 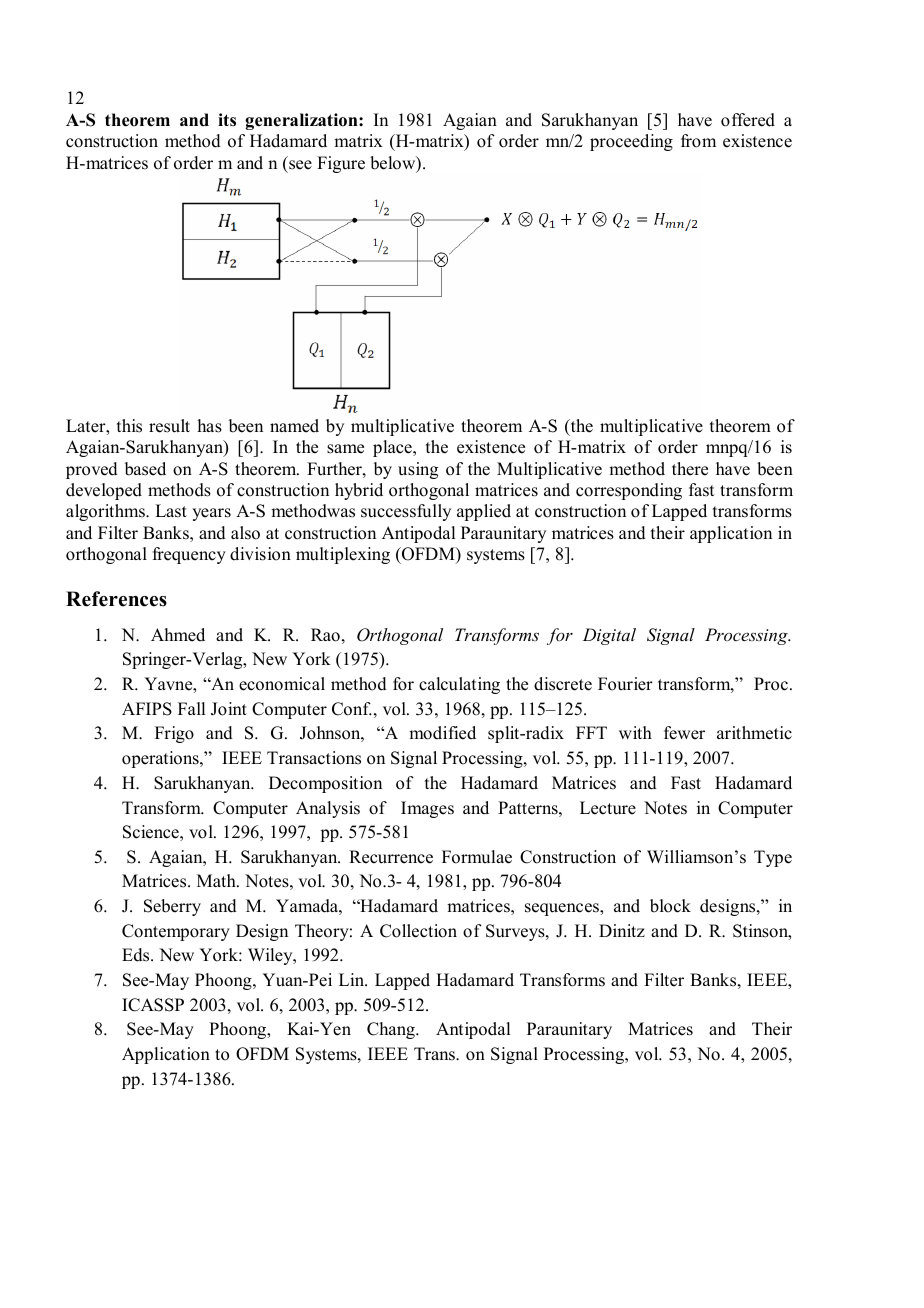 What do you see at coordinates (189, 555) in the document?
I see `frequency` at bounding box center [189, 555].
